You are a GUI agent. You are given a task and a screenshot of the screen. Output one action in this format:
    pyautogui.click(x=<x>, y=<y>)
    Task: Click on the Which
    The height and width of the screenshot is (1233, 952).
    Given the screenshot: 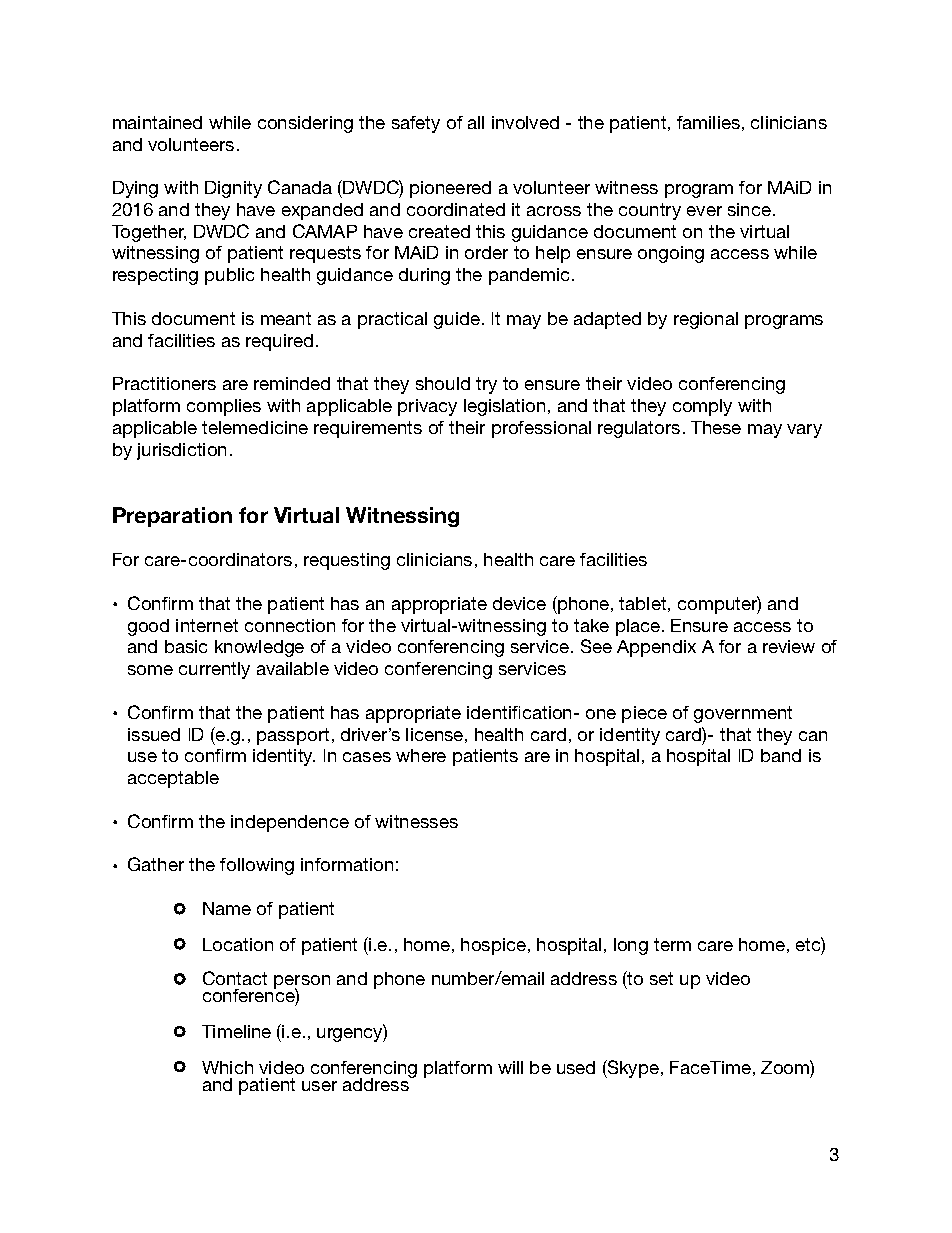 What is the action you would take?
    pyautogui.click(x=227, y=1067)
